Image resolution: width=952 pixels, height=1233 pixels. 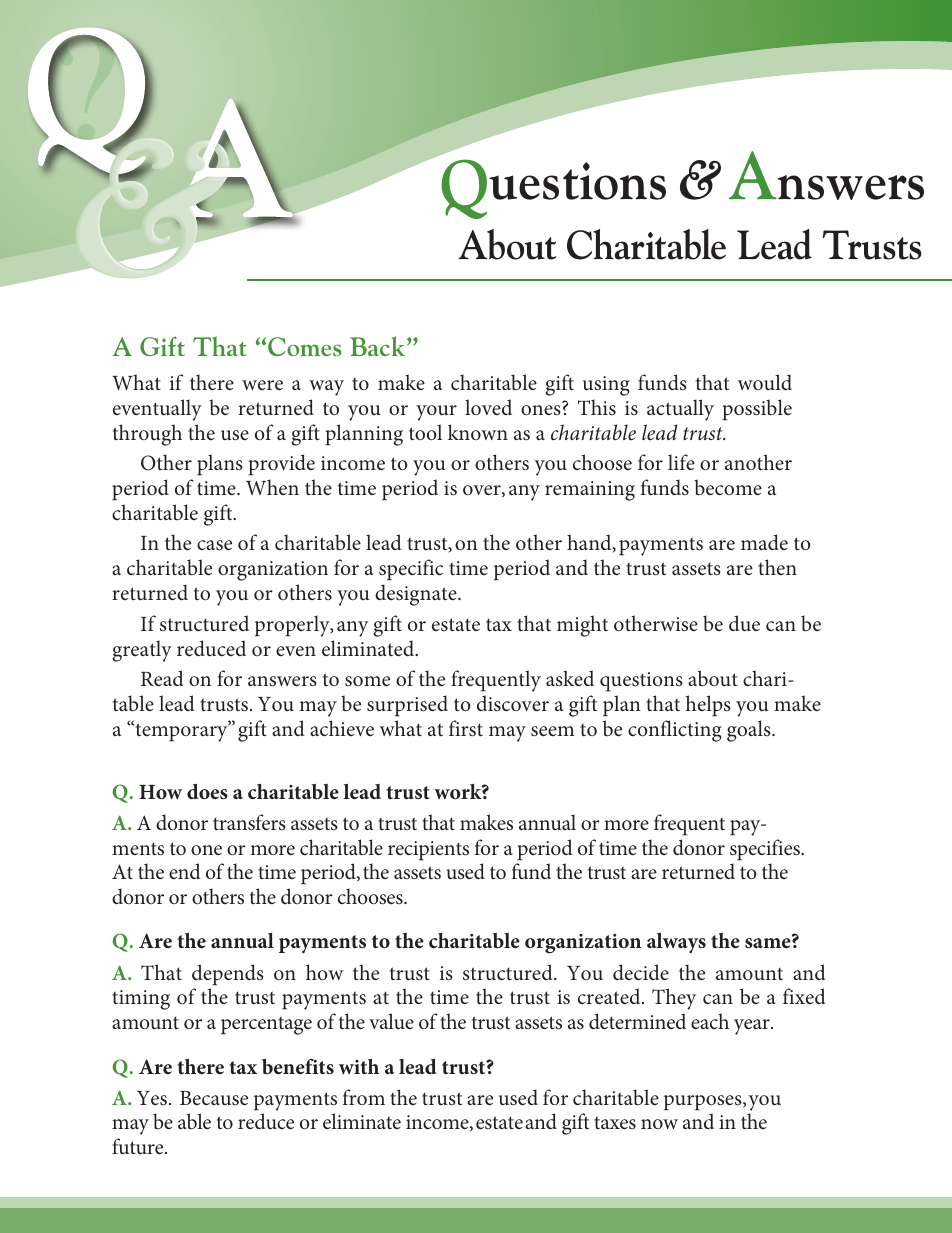 I want to click on They, so click(x=674, y=999).
